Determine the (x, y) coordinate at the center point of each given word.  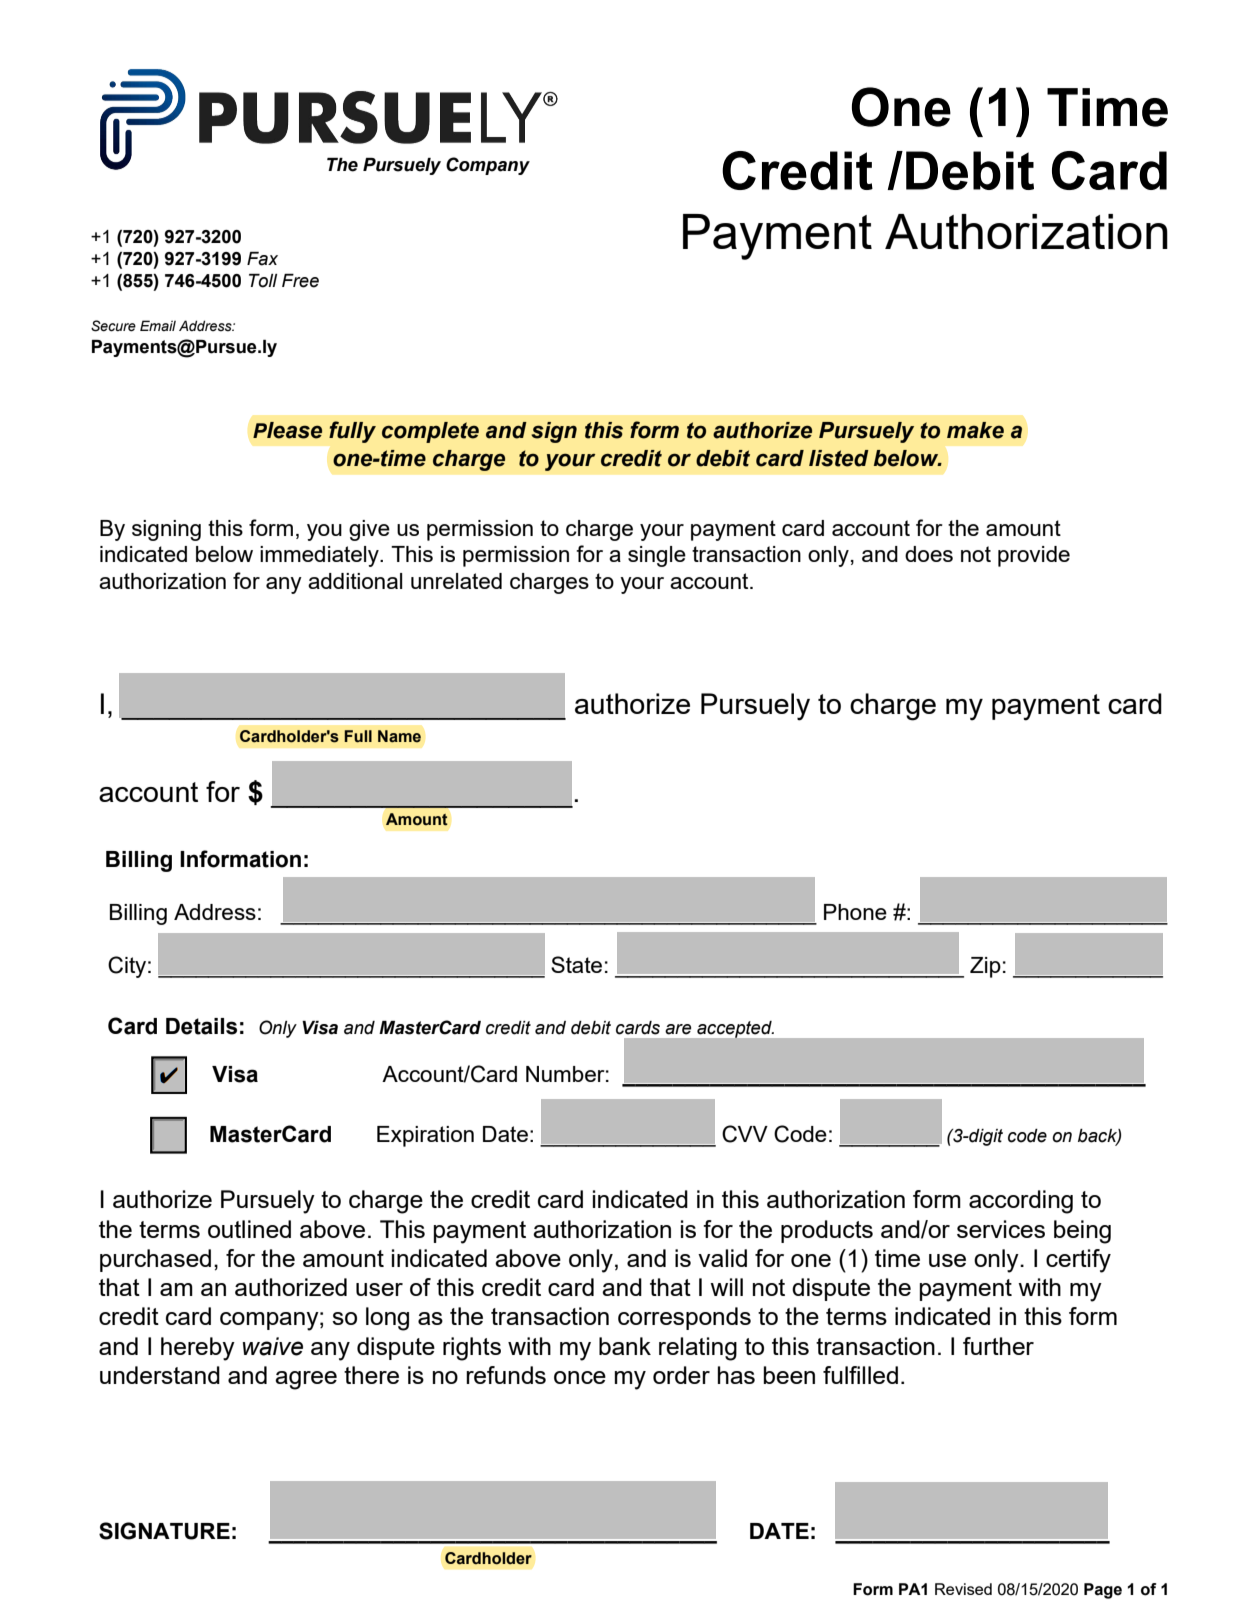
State (576, 964)
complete (430, 432)
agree (306, 1380)
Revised (963, 1589)
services (1001, 1229)
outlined (249, 1229)
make (975, 430)
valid (722, 1258)
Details (201, 1026)
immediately (320, 556)
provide (1034, 556)
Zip (985, 967)
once (580, 1377)
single (657, 556)
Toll (263, 281)
